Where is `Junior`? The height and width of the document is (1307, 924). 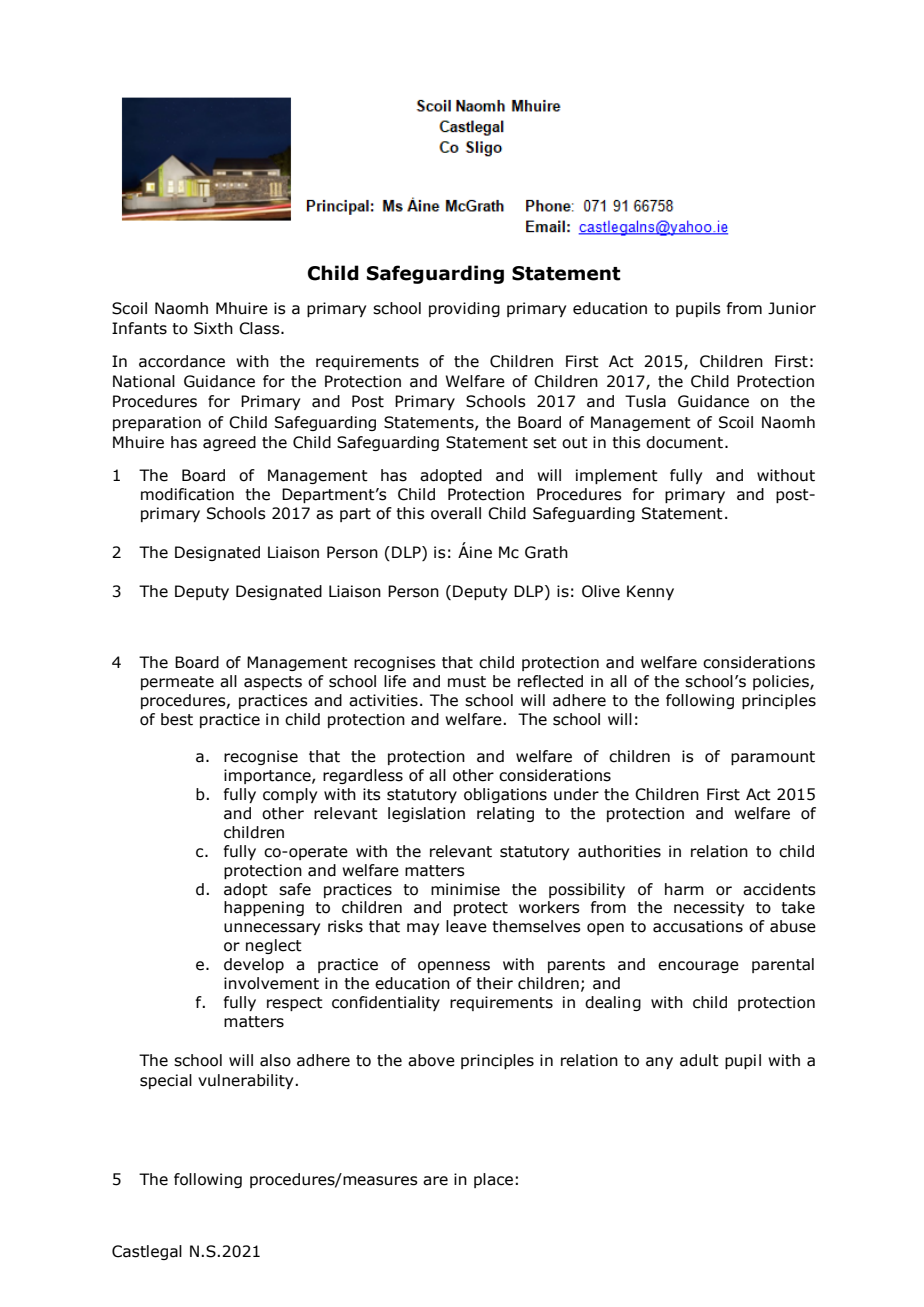
Junior is located at coordinates (792, 308).
